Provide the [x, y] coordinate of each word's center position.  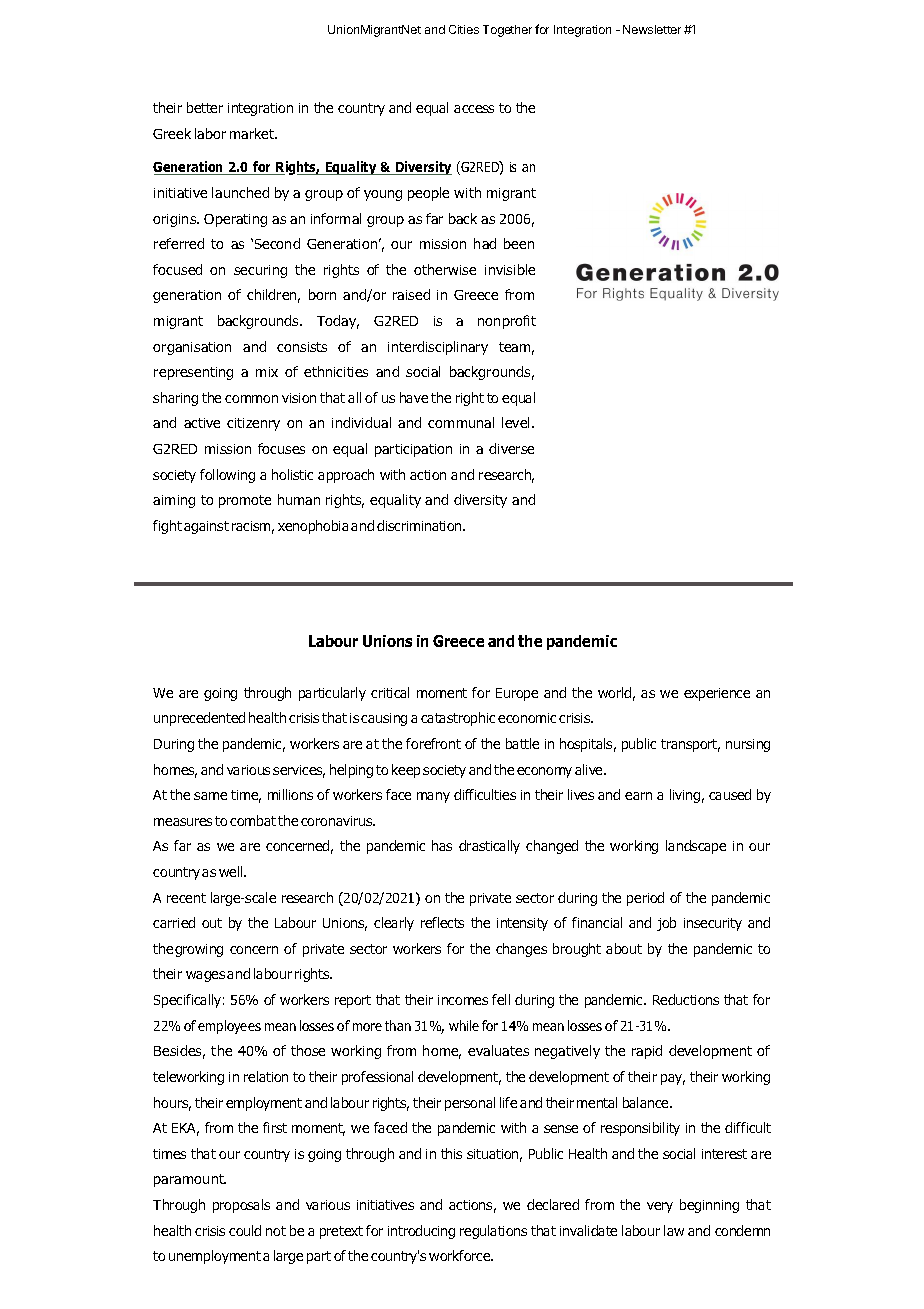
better [205, 107]
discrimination [420, 525]
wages [205, 976]
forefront [433, 743]
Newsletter [652, 29]
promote [245, 501]
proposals [241, 1206]
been [519, 243]
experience [717, 694]
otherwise [445, 269]
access [474, 109]
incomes [463, 1000]
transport [690, 745]
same [210, 796]
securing [260, 271]
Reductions [686, 999]
